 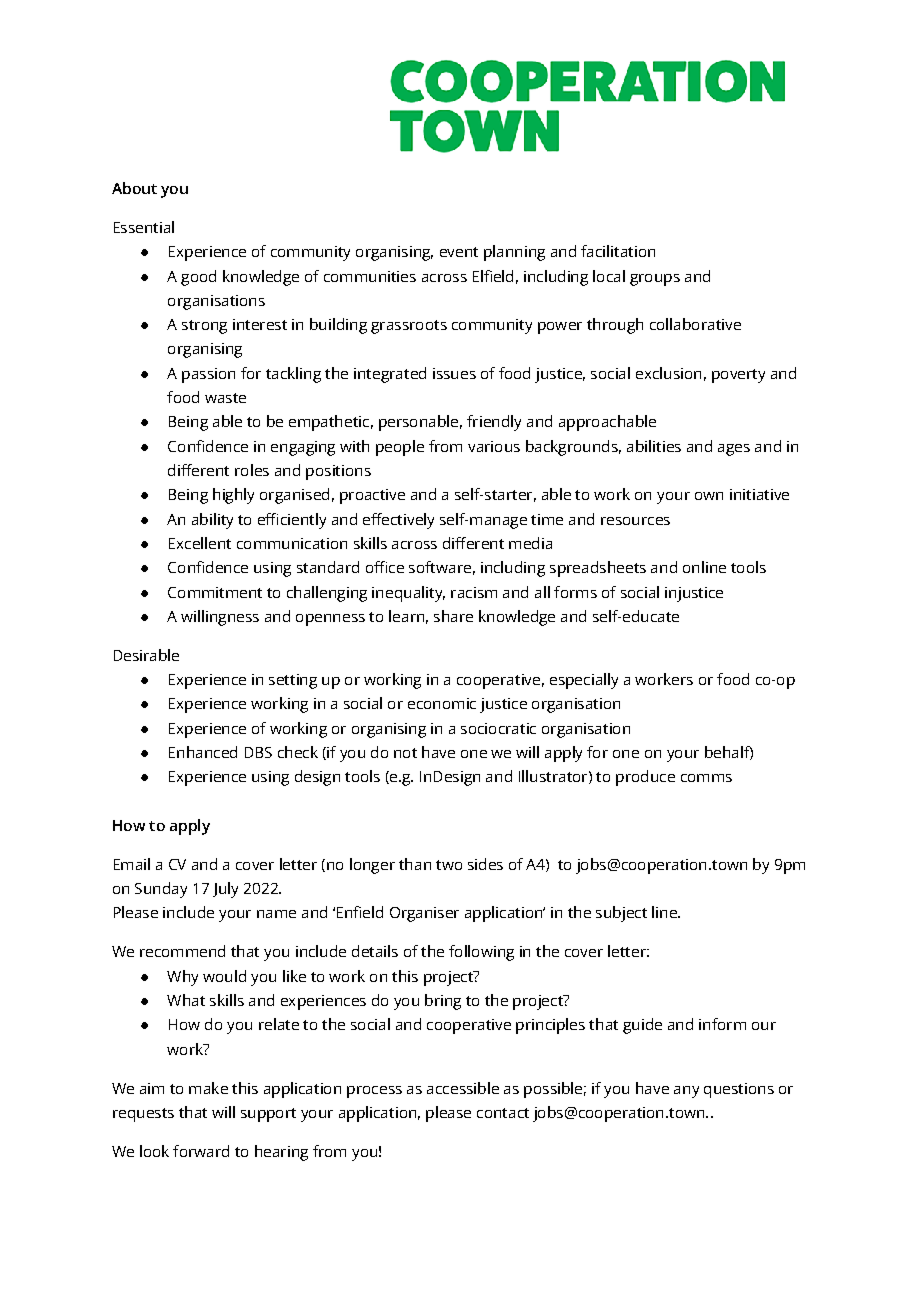 I want to click on any, so click(x=686, y=1092).
